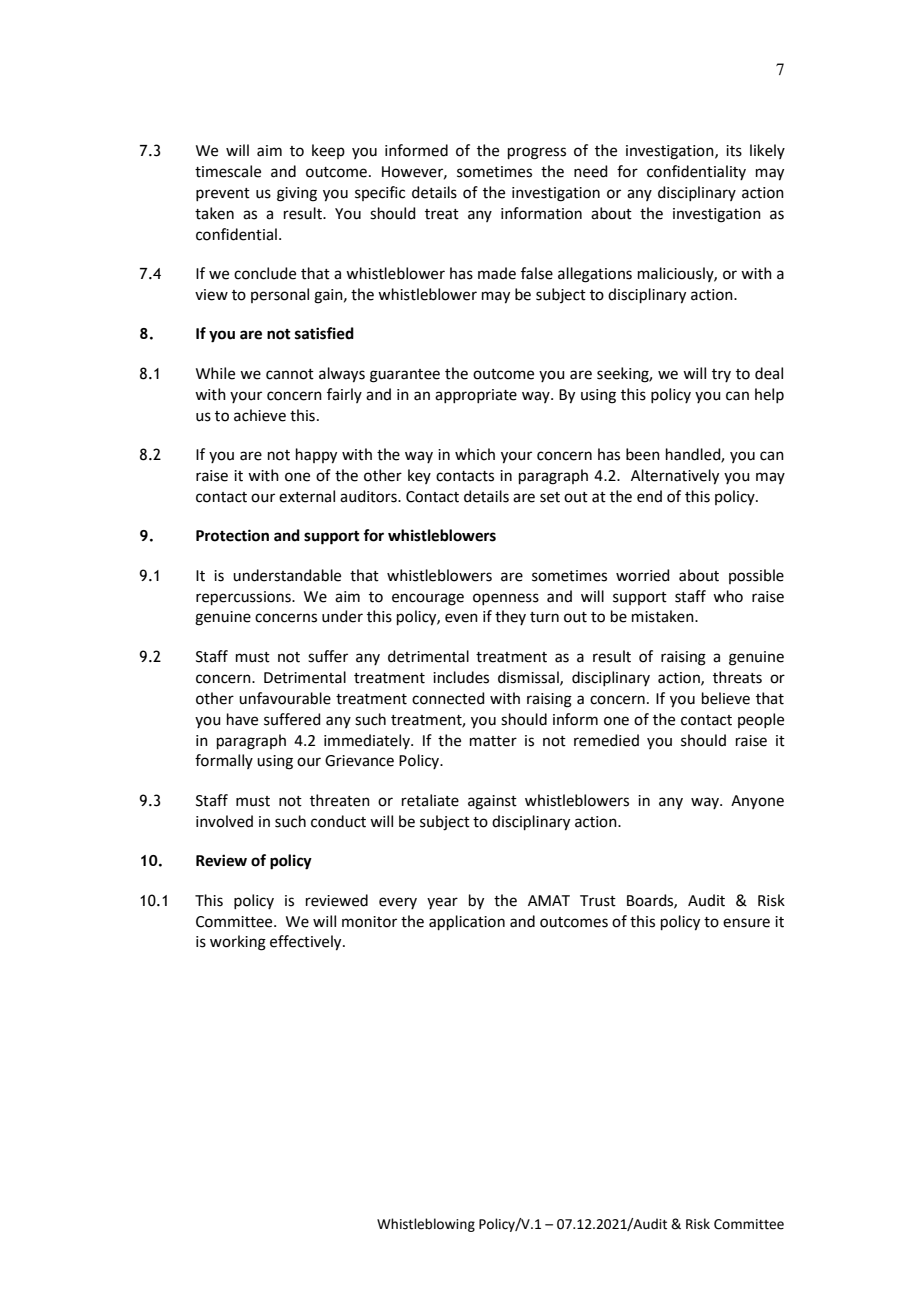 Image resolution: width=924 pixels, height=1308 pixels. What do you see at coordinates (550, 497) in the page?
I see `set` at bounding box center [550, 497].
